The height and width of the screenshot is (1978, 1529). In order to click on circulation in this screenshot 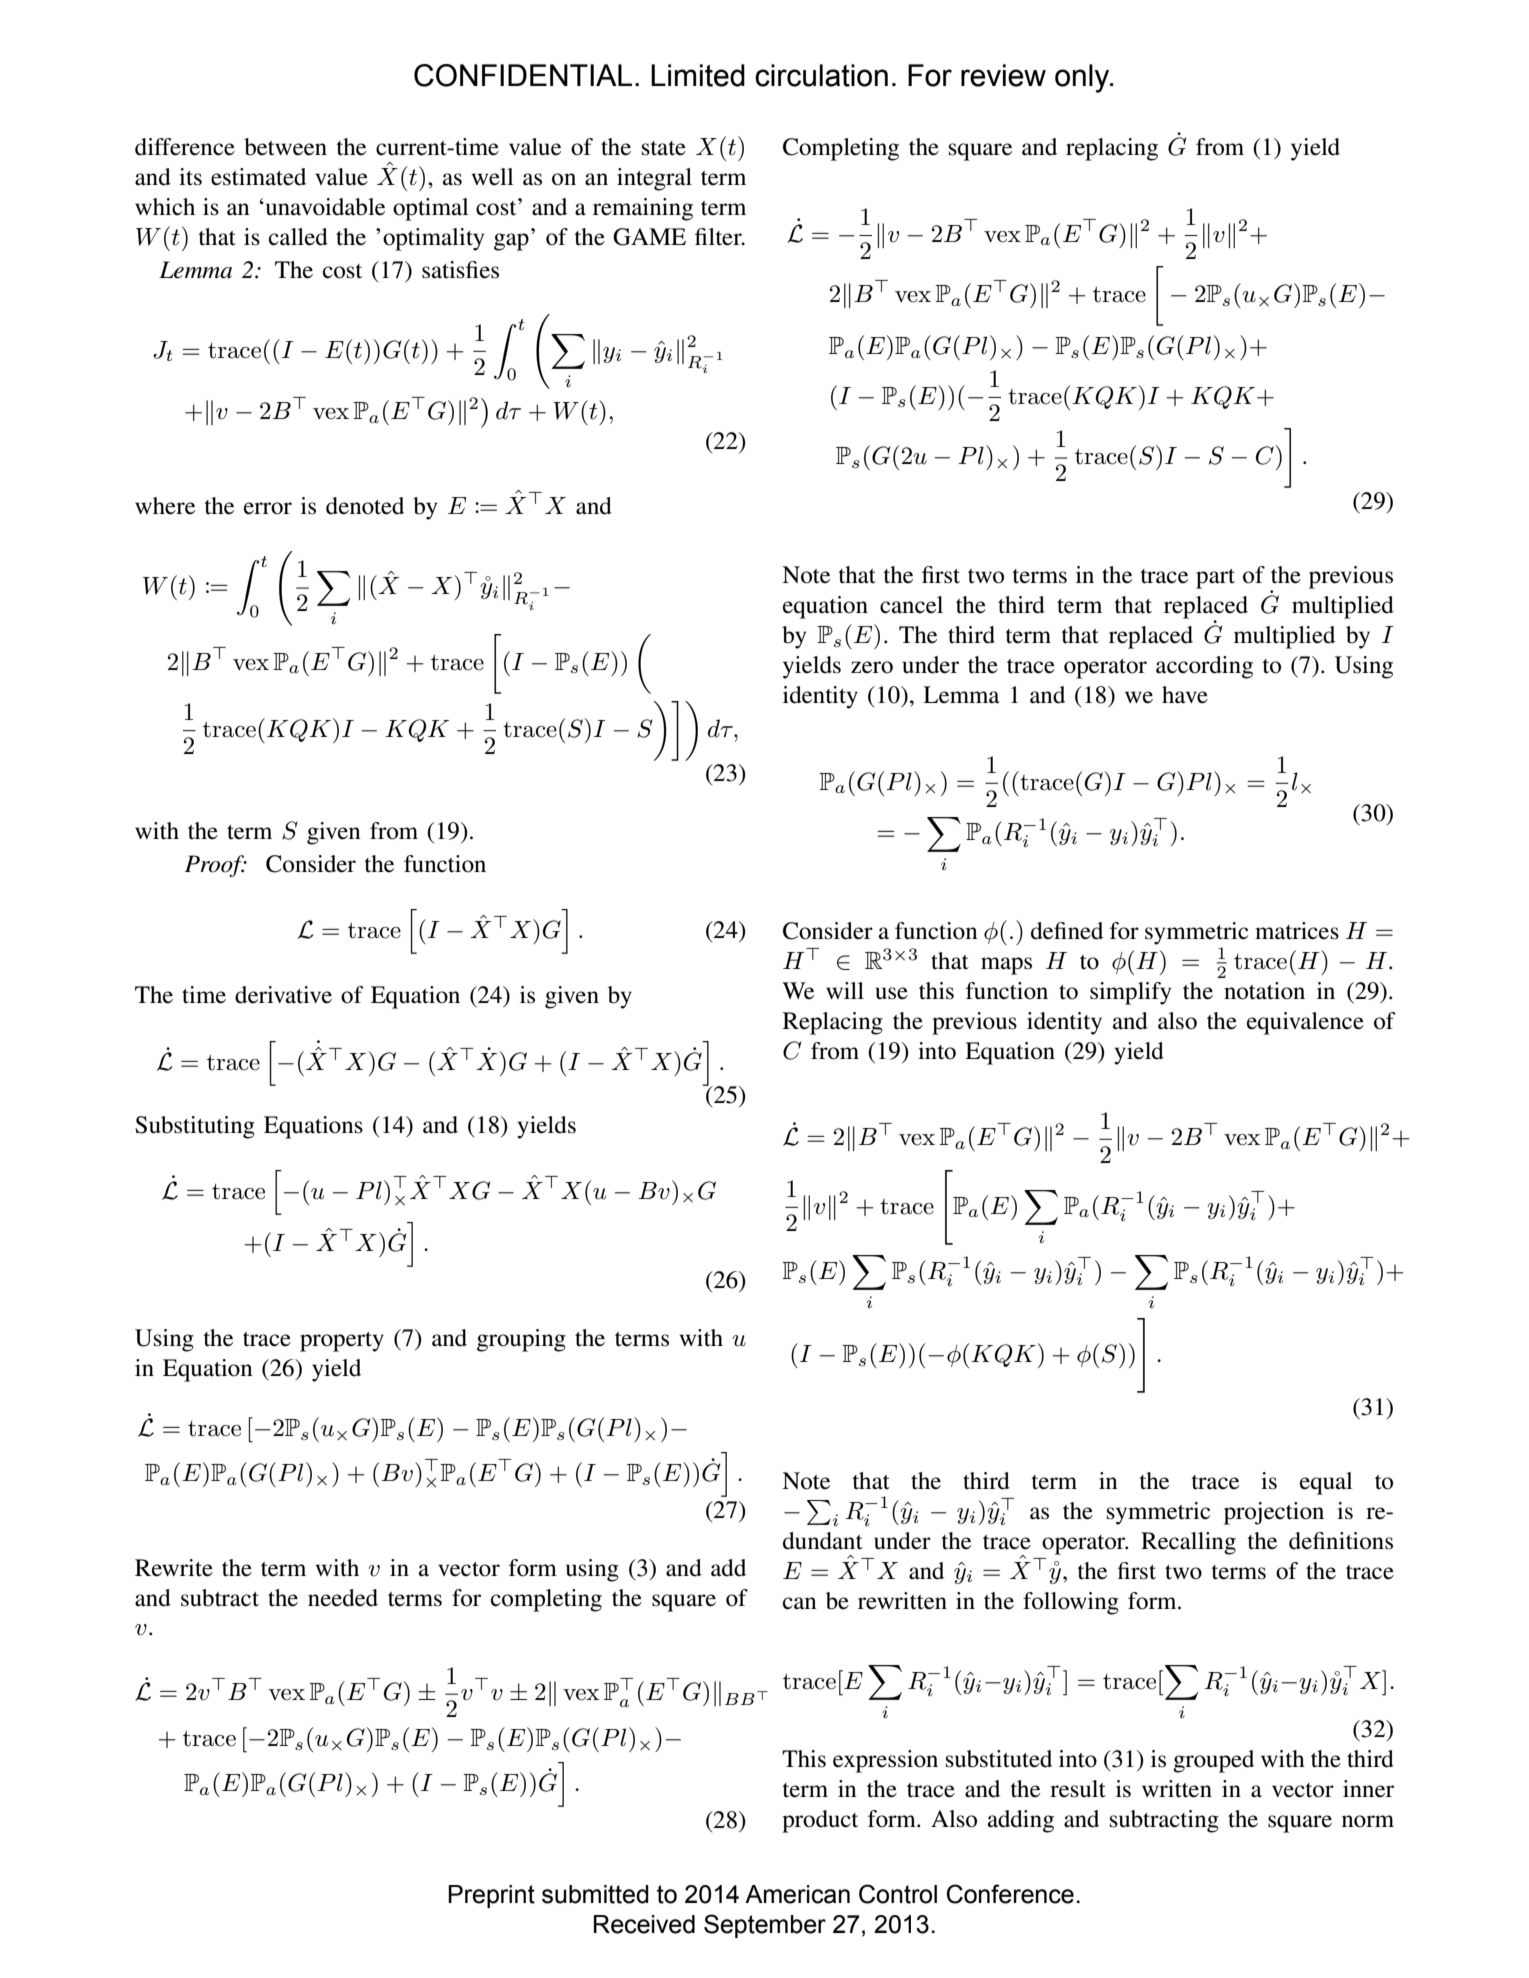, I will do `click(821, 75)`.
